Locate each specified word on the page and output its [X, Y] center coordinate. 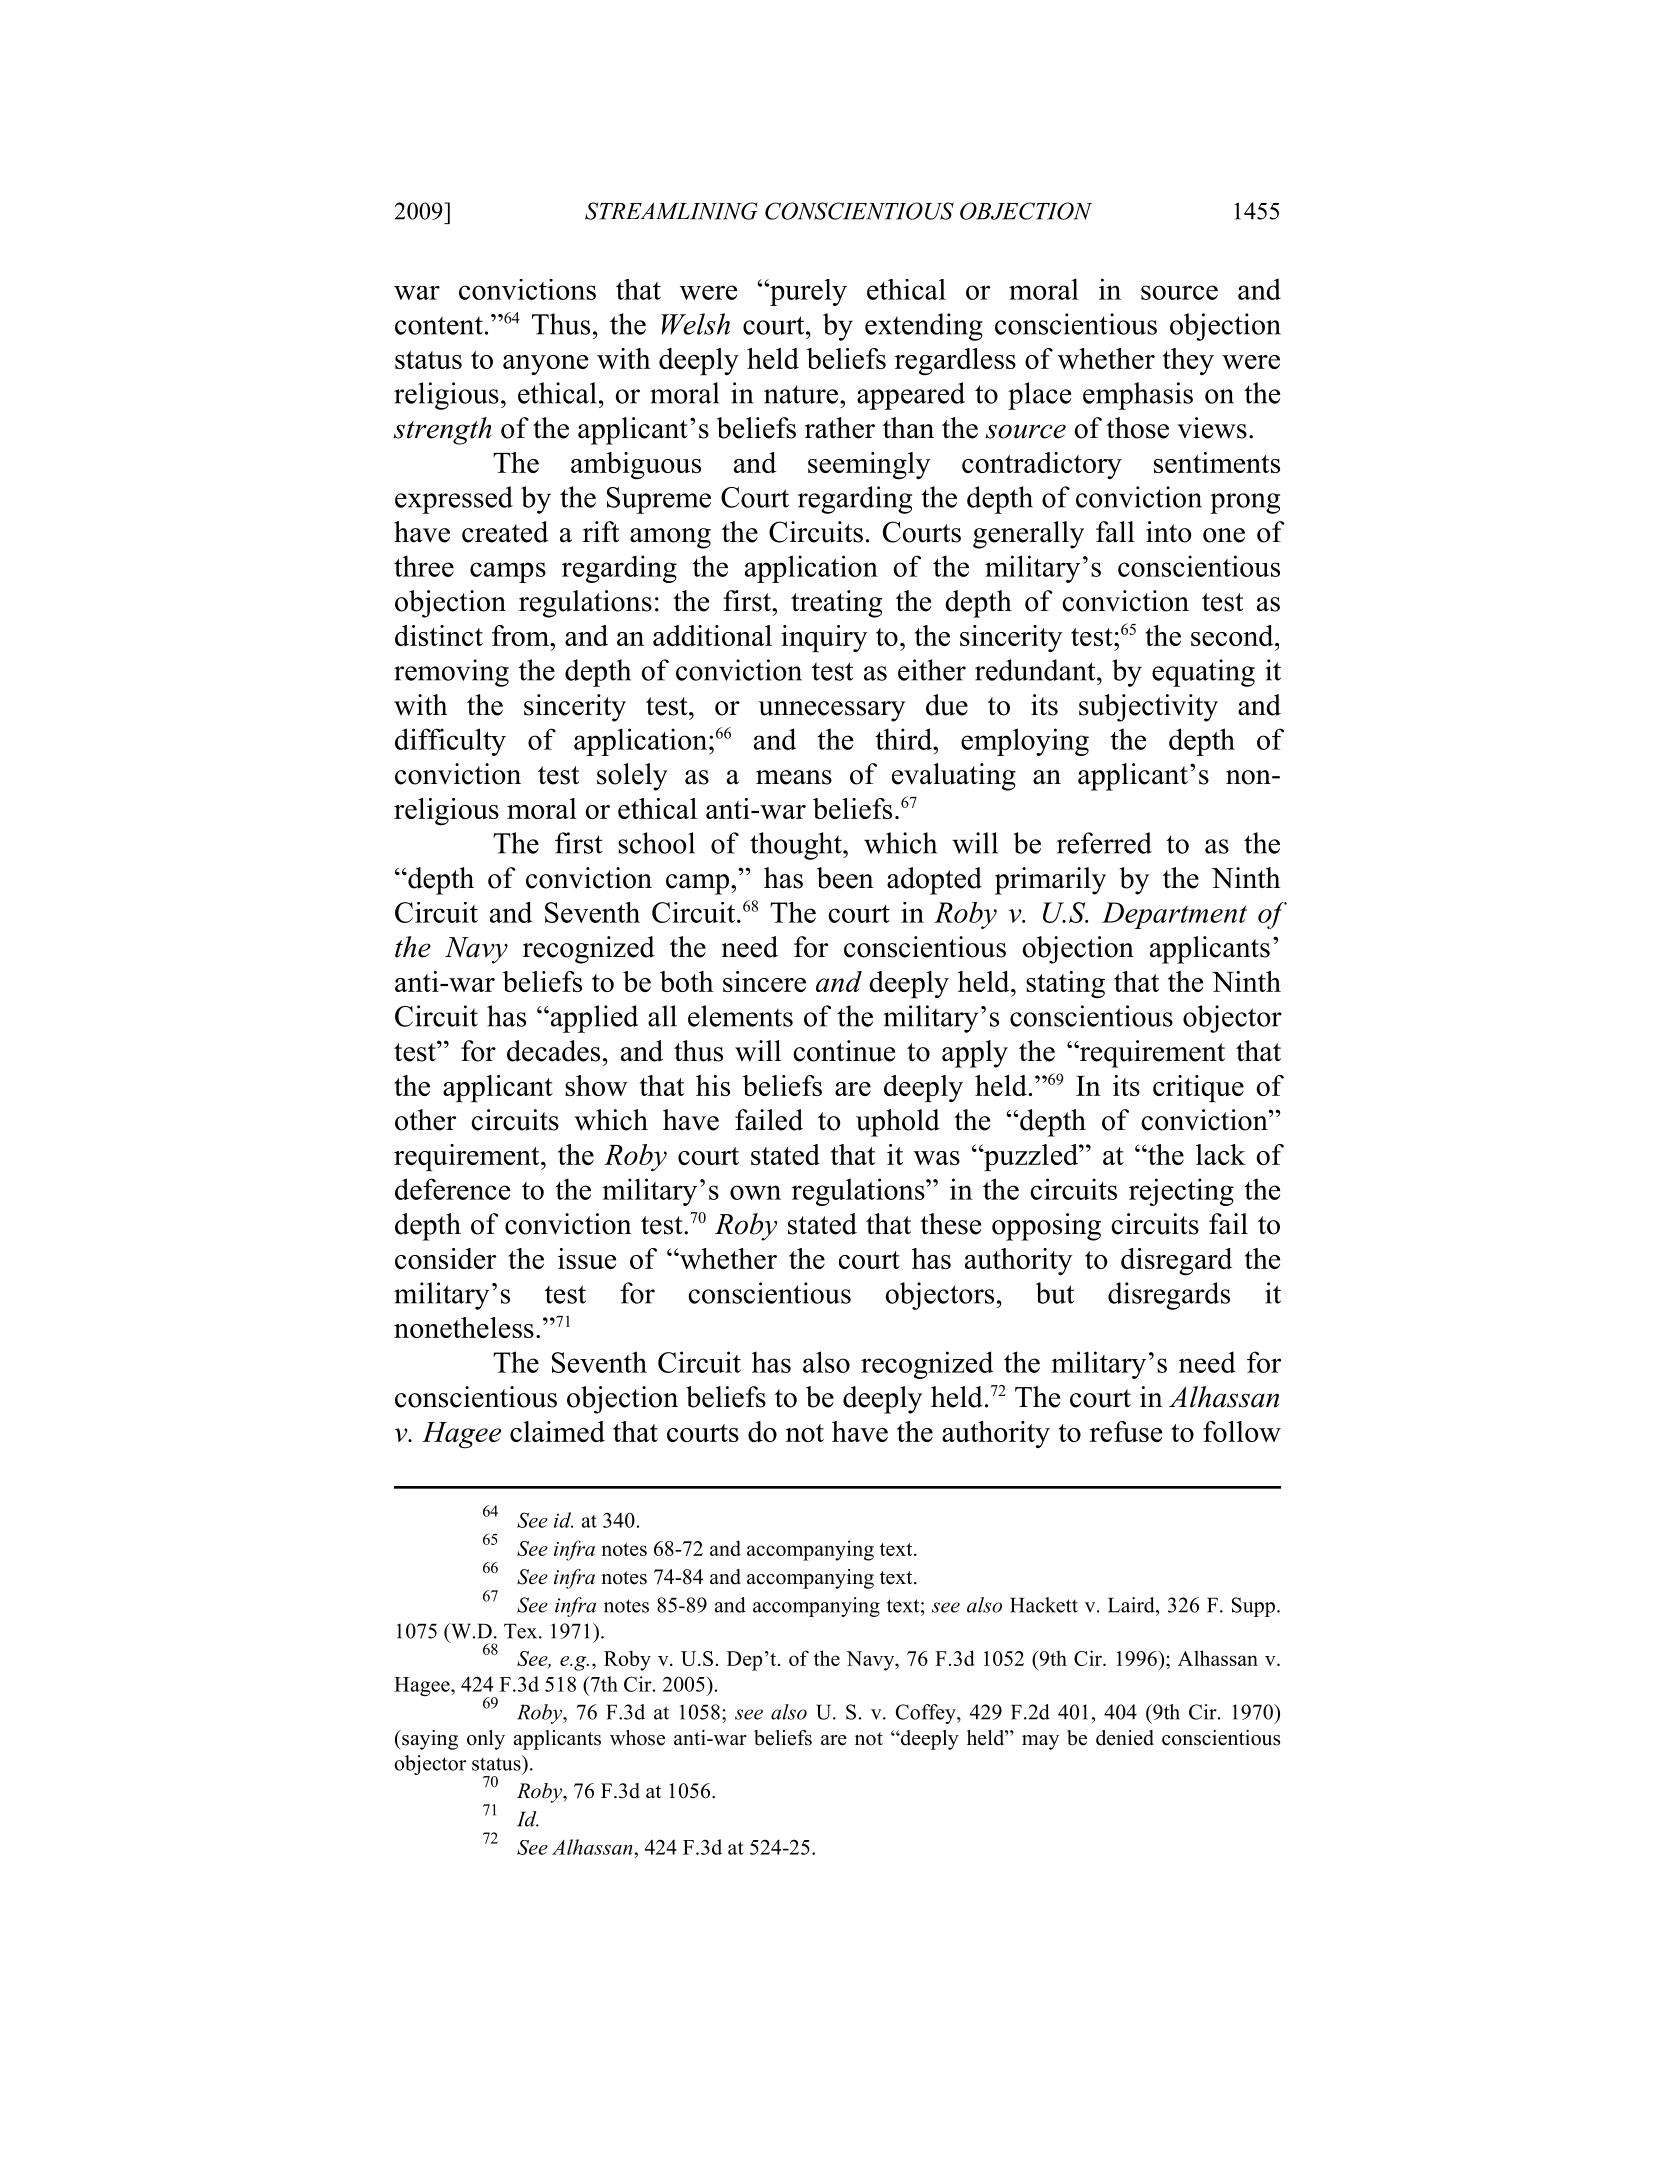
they [1188, 361]
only [486, 1740]
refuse [1126, 1431]
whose [637, 1738]
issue [587, 1258]
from [522, 635]
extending [924, 327]
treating [836, 604]
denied [1125, 1738]
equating [1203, 673]
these [950, 1224]
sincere [764, 981]
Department [1174, 915]
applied [593, 1019]
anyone [545, 365]
